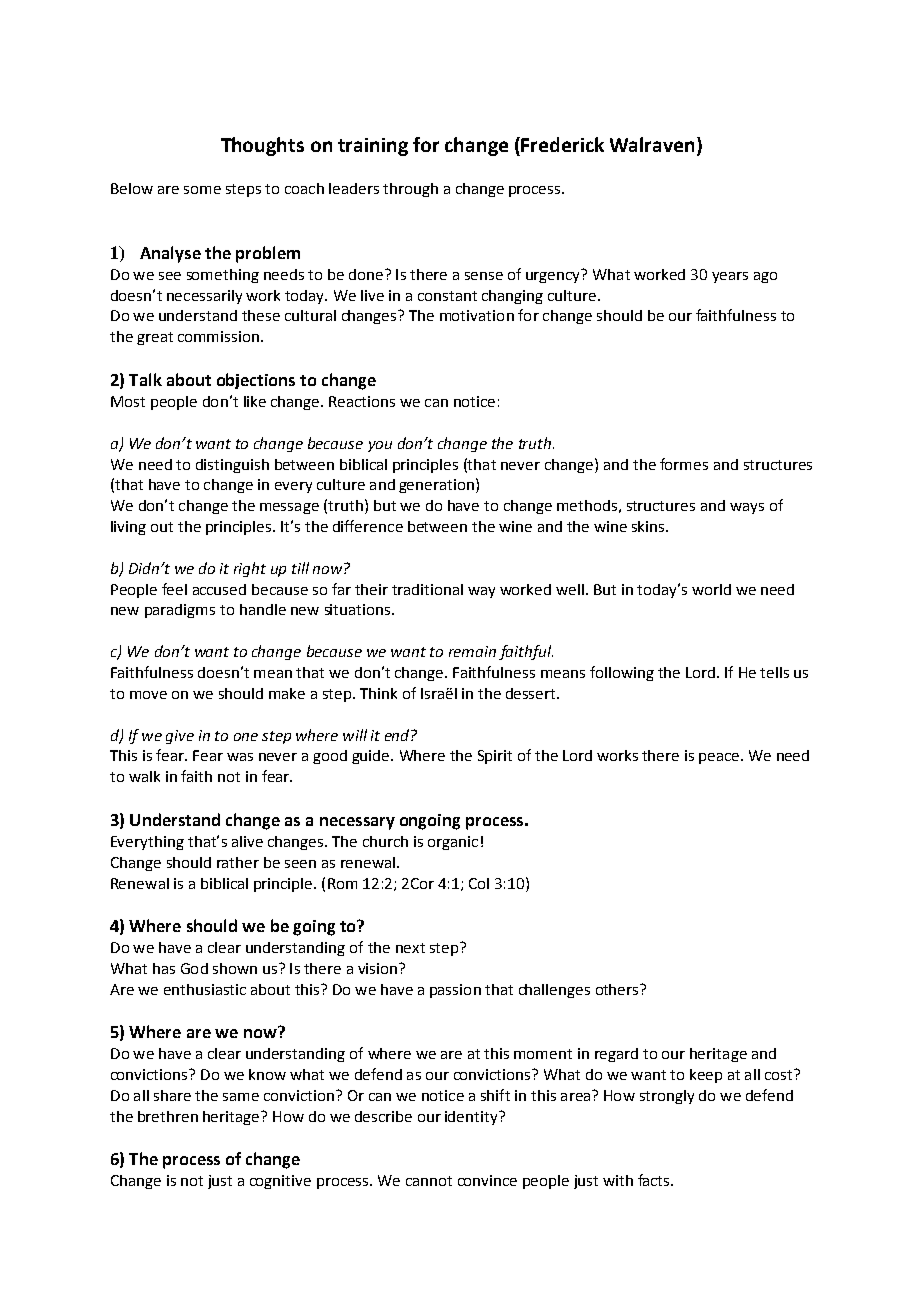  What do you see at coordinates (655, 1180) in the screenshot?
I see `facts` at bounding box center [655, 1180].
